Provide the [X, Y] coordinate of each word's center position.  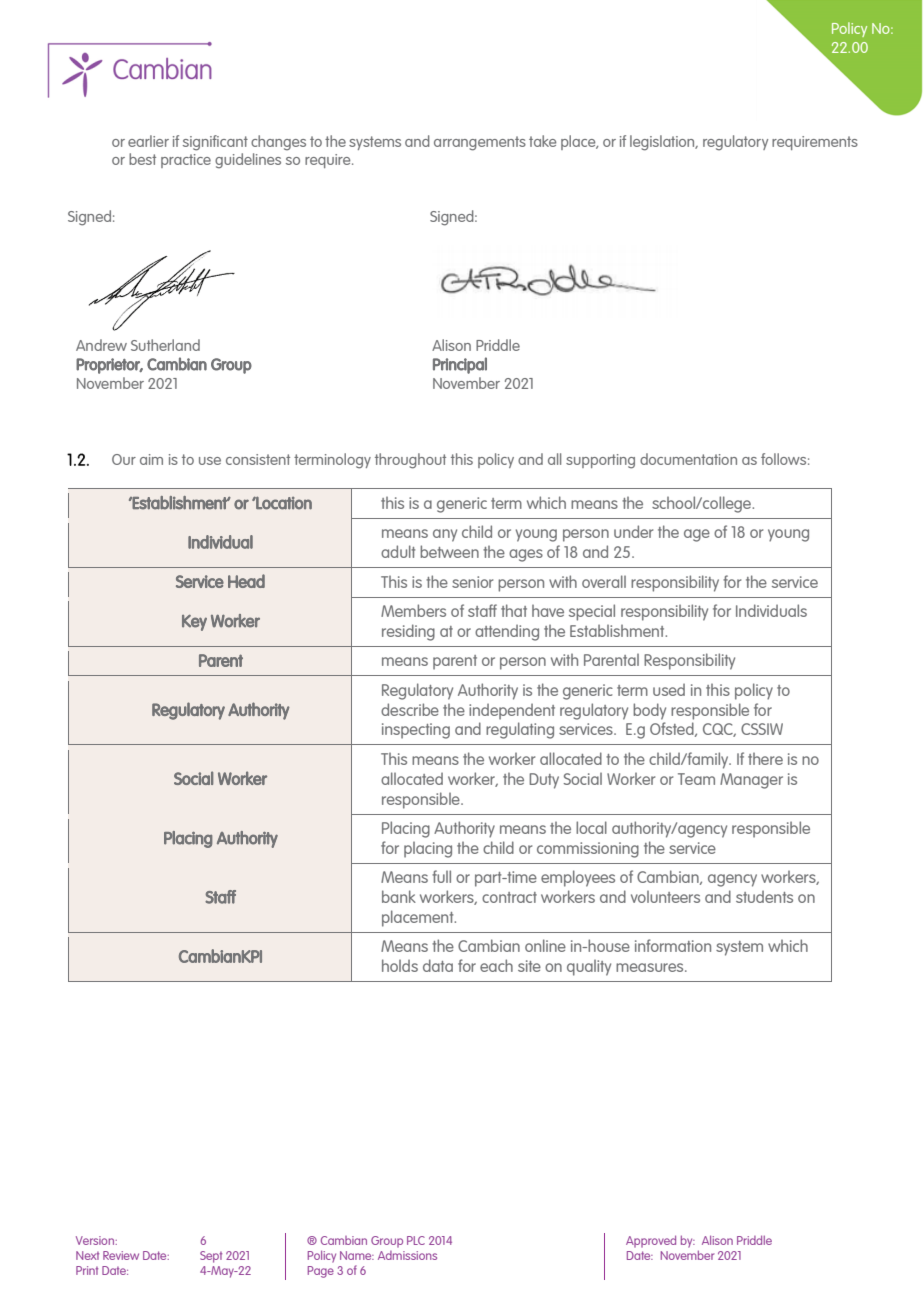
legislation [663, 143]
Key [194, 623]
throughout [410, 461]
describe [410, 709]
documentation [688, 459]
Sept [211, 1257]
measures [651, 967]
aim [151, 459]
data [438, 965]
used [669, 689]
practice [186, 161]
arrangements [480, 143]
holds [400, 965]
